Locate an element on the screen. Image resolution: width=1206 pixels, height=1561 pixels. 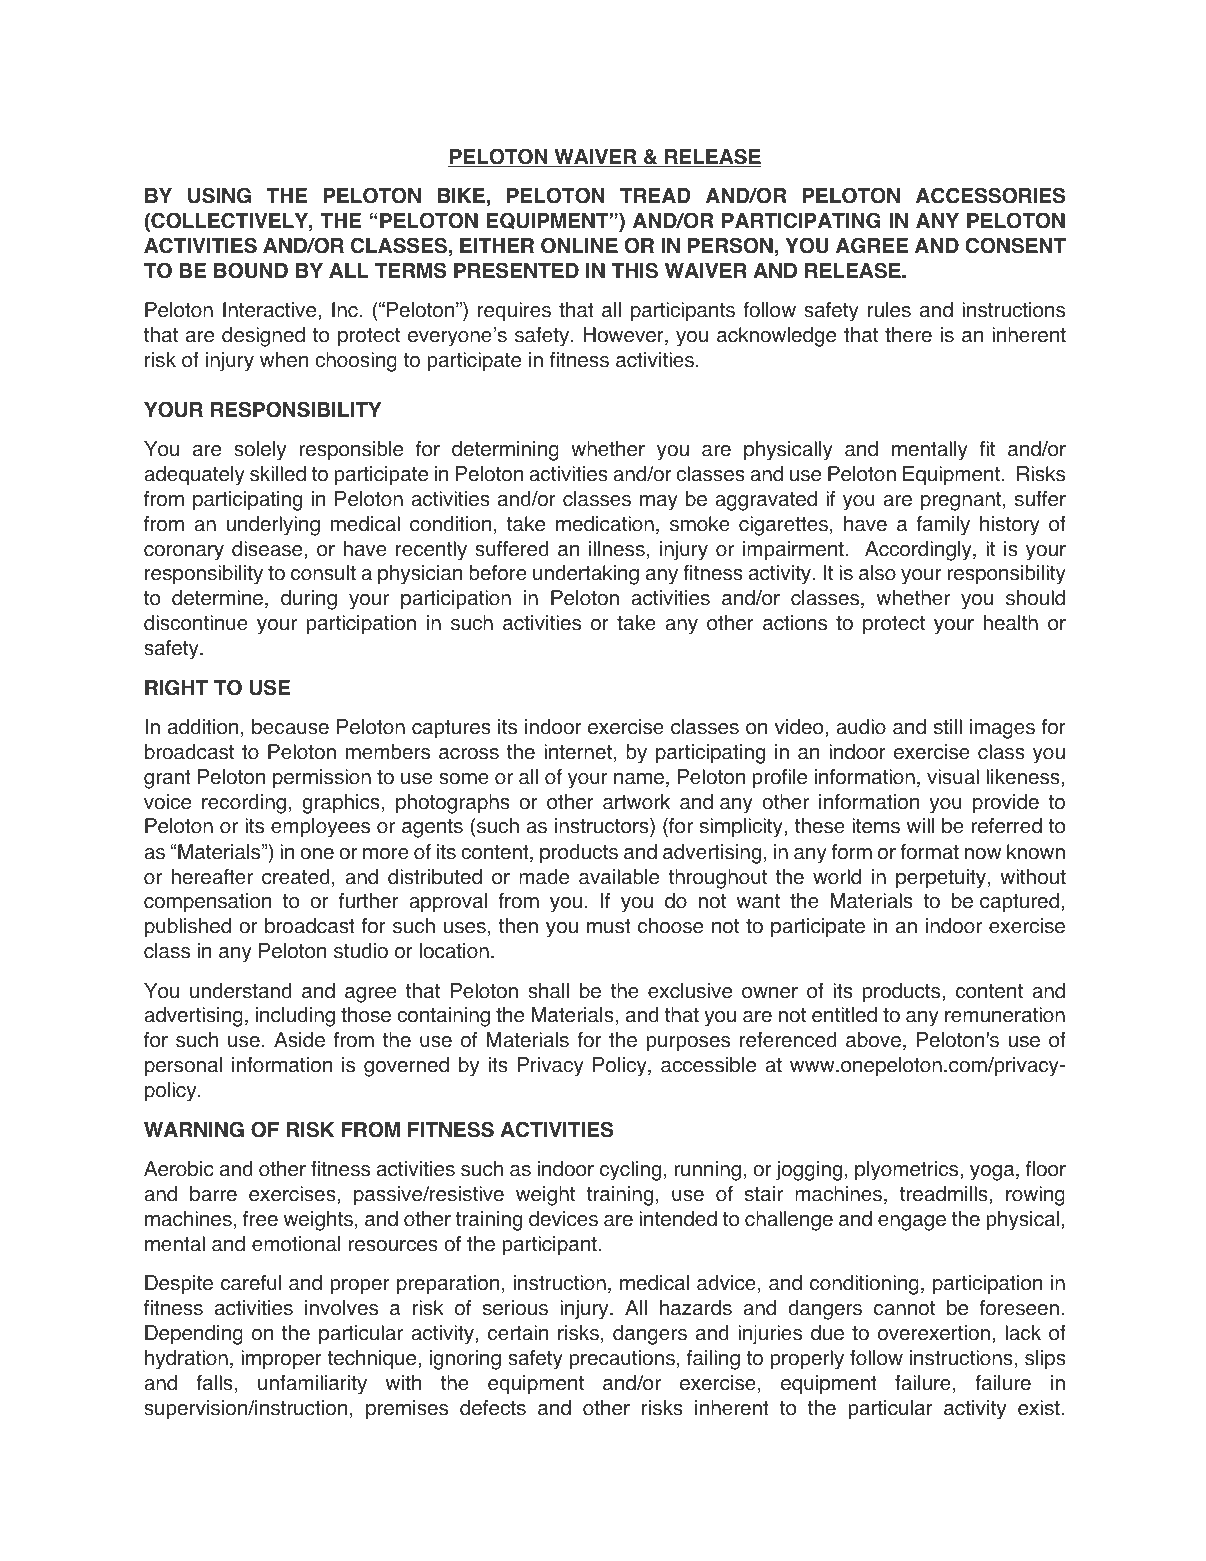
remuneration is located at coordinates (1005, 1015).
